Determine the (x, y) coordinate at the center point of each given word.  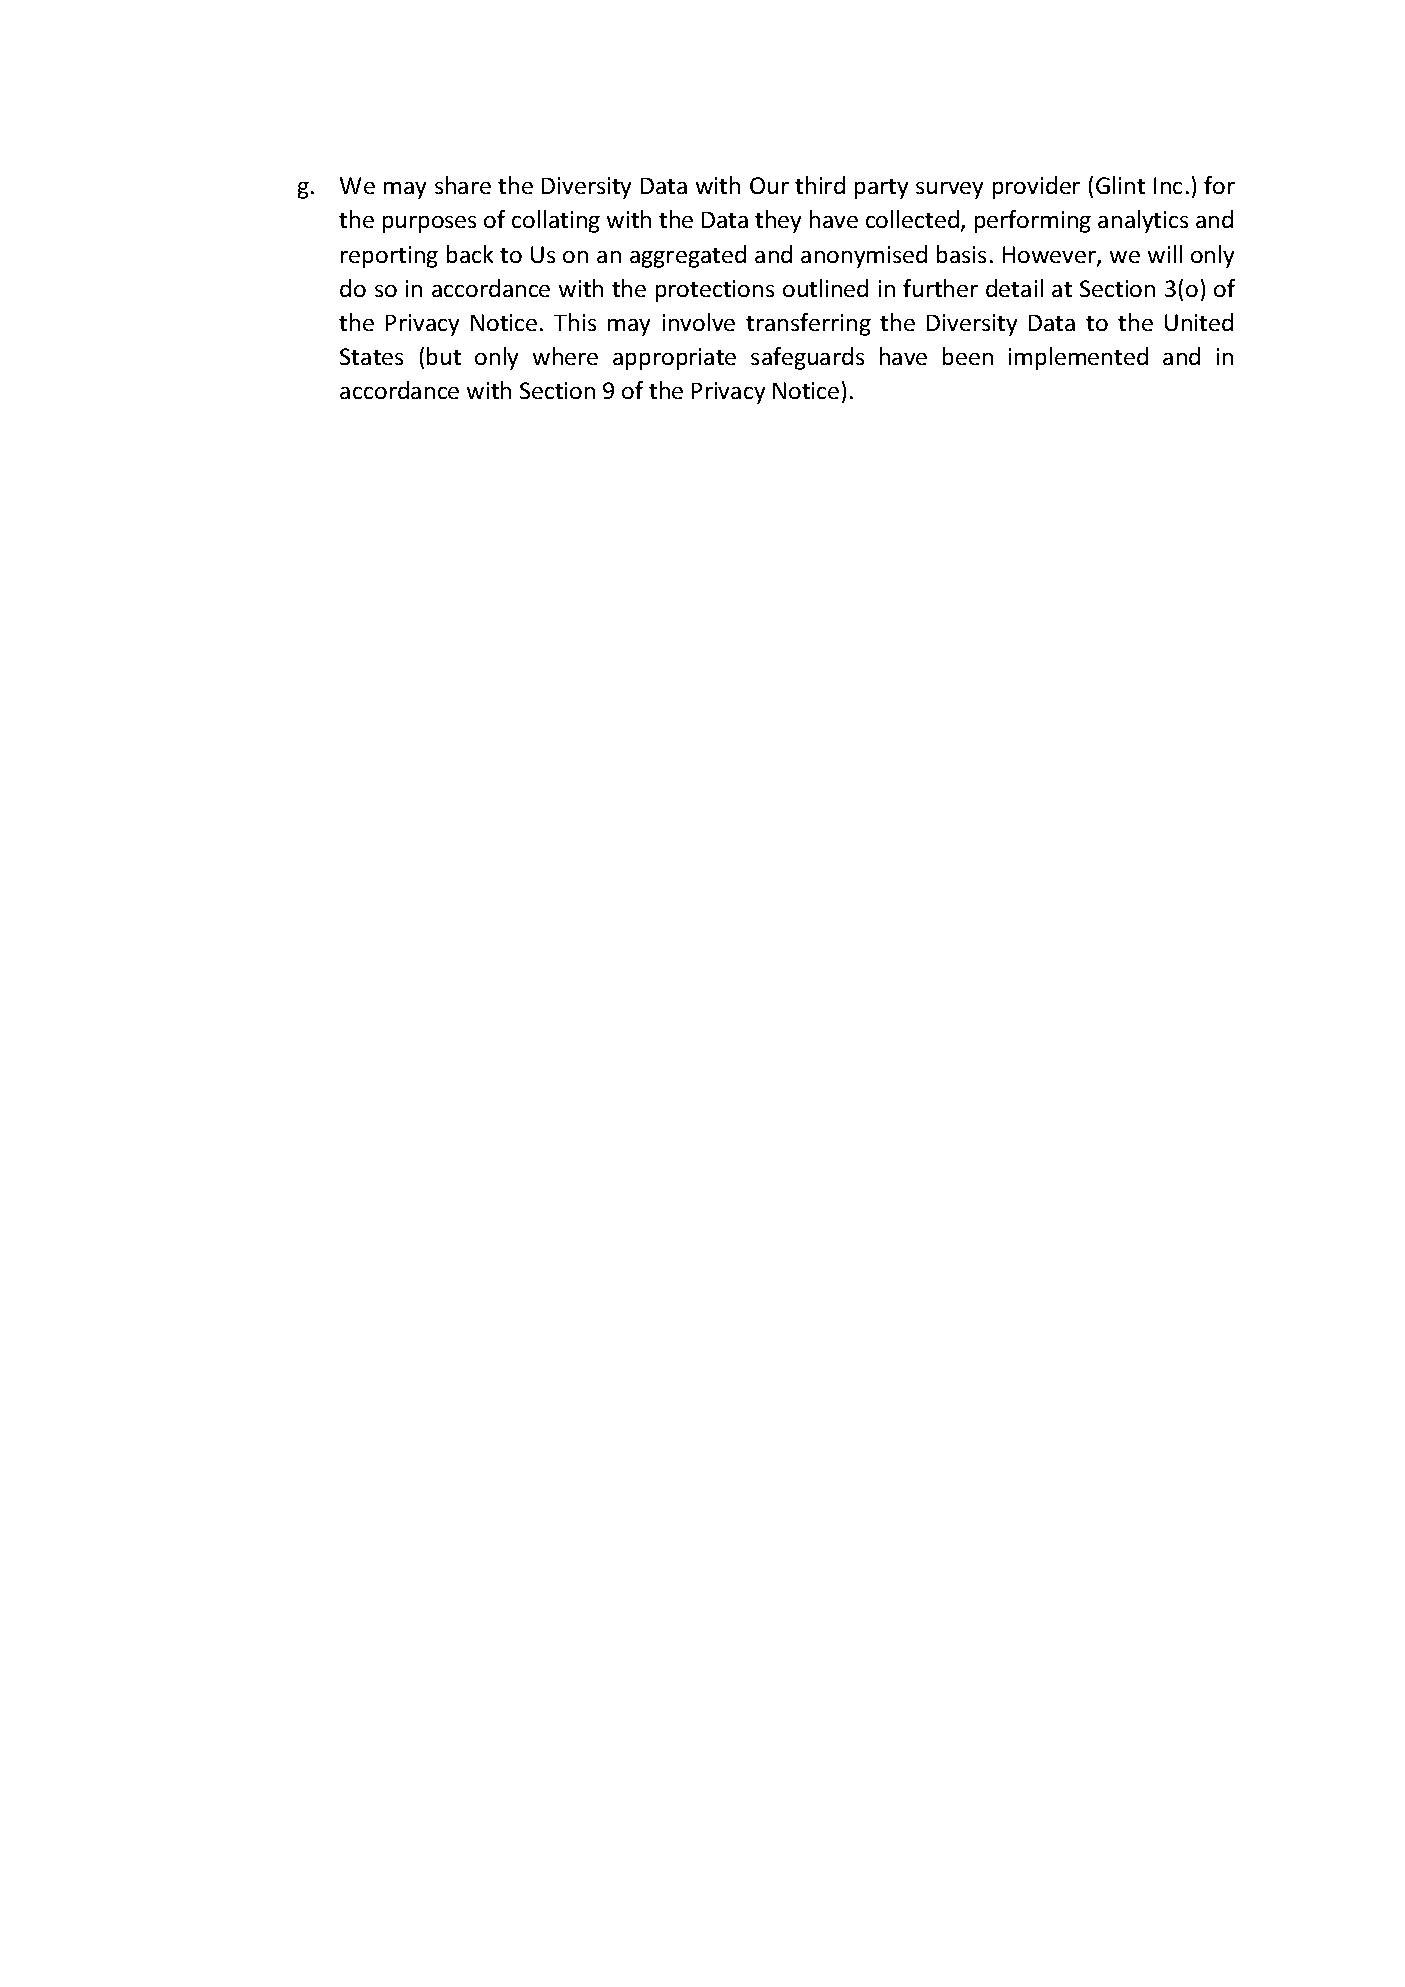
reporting (389, 257)
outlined (825, 288)
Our (769, 185)
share (463, 185)
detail (1014, 288)
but (444, 356)
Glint (1120, 185)
